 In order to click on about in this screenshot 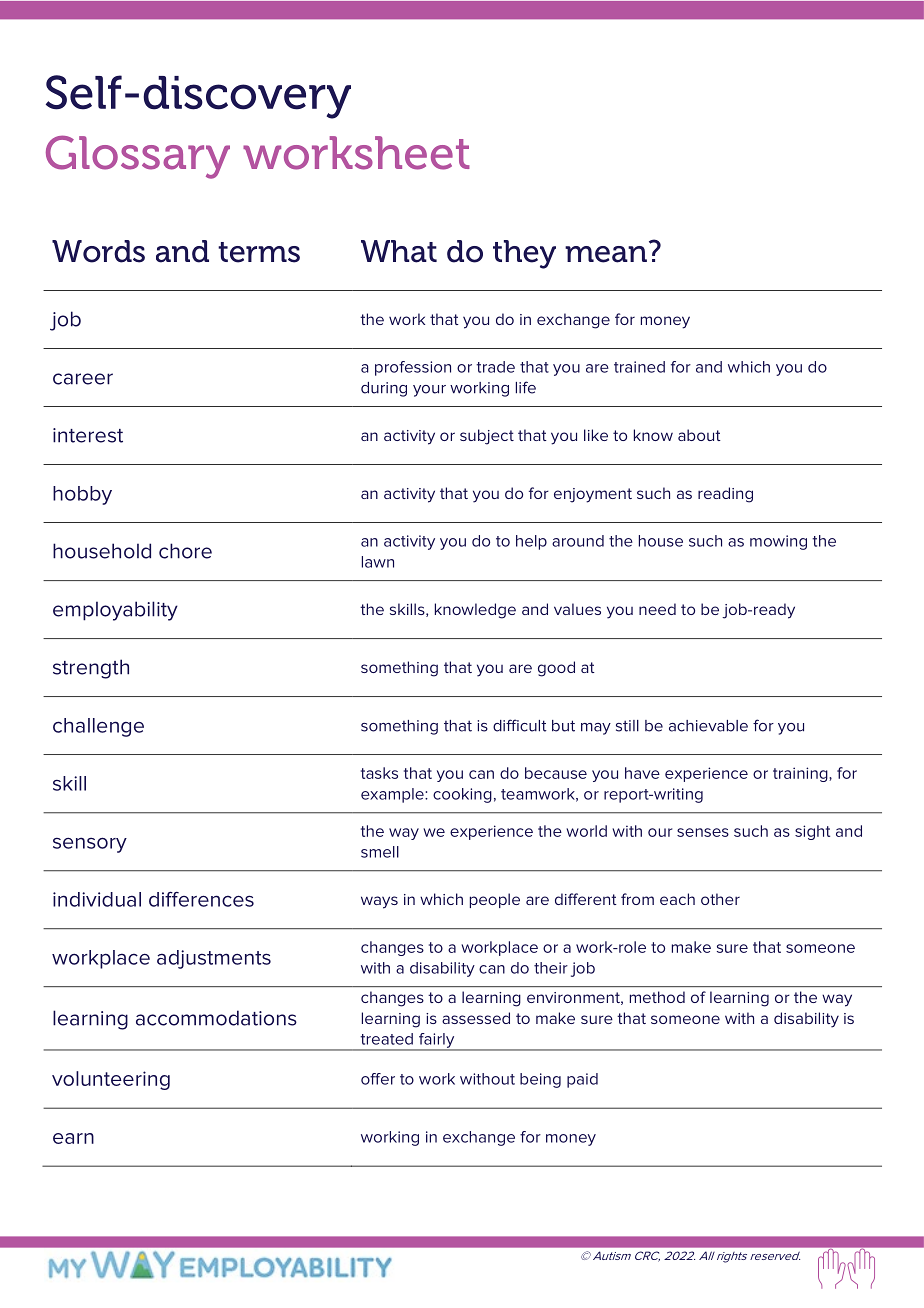, I will do `click(699, 435)`.
